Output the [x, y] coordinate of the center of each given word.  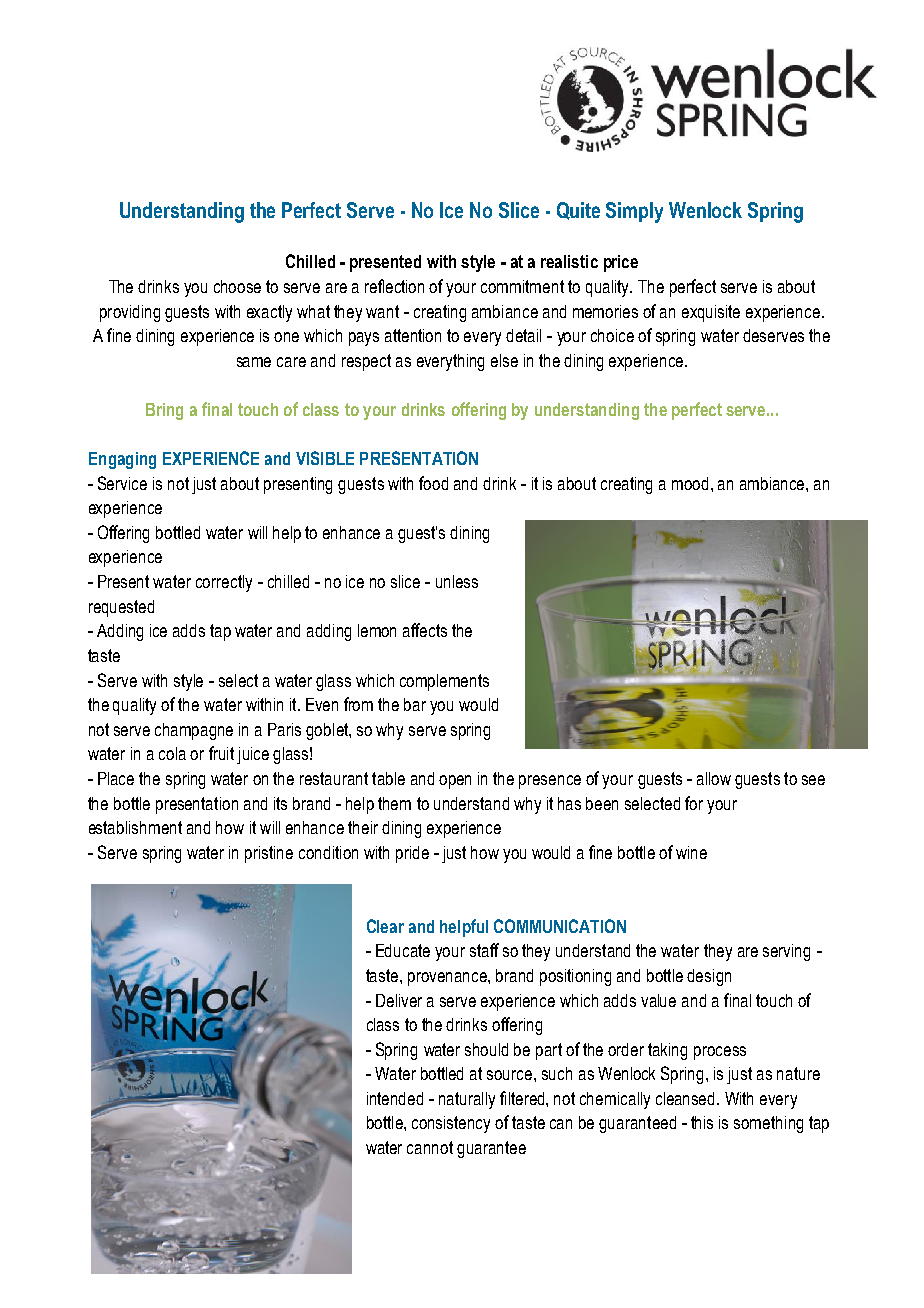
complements [444, 682]
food [433, 483]
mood [690, 483]
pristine [269, 854]
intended [395, 1098]
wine [691, 852]
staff [484, 950]
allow [714, 778]
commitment [522, 286]
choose [237, 286]
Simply [634, 212]
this [702, 1122]
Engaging [122, 460]
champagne [194, 731]
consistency [451, 1124]
